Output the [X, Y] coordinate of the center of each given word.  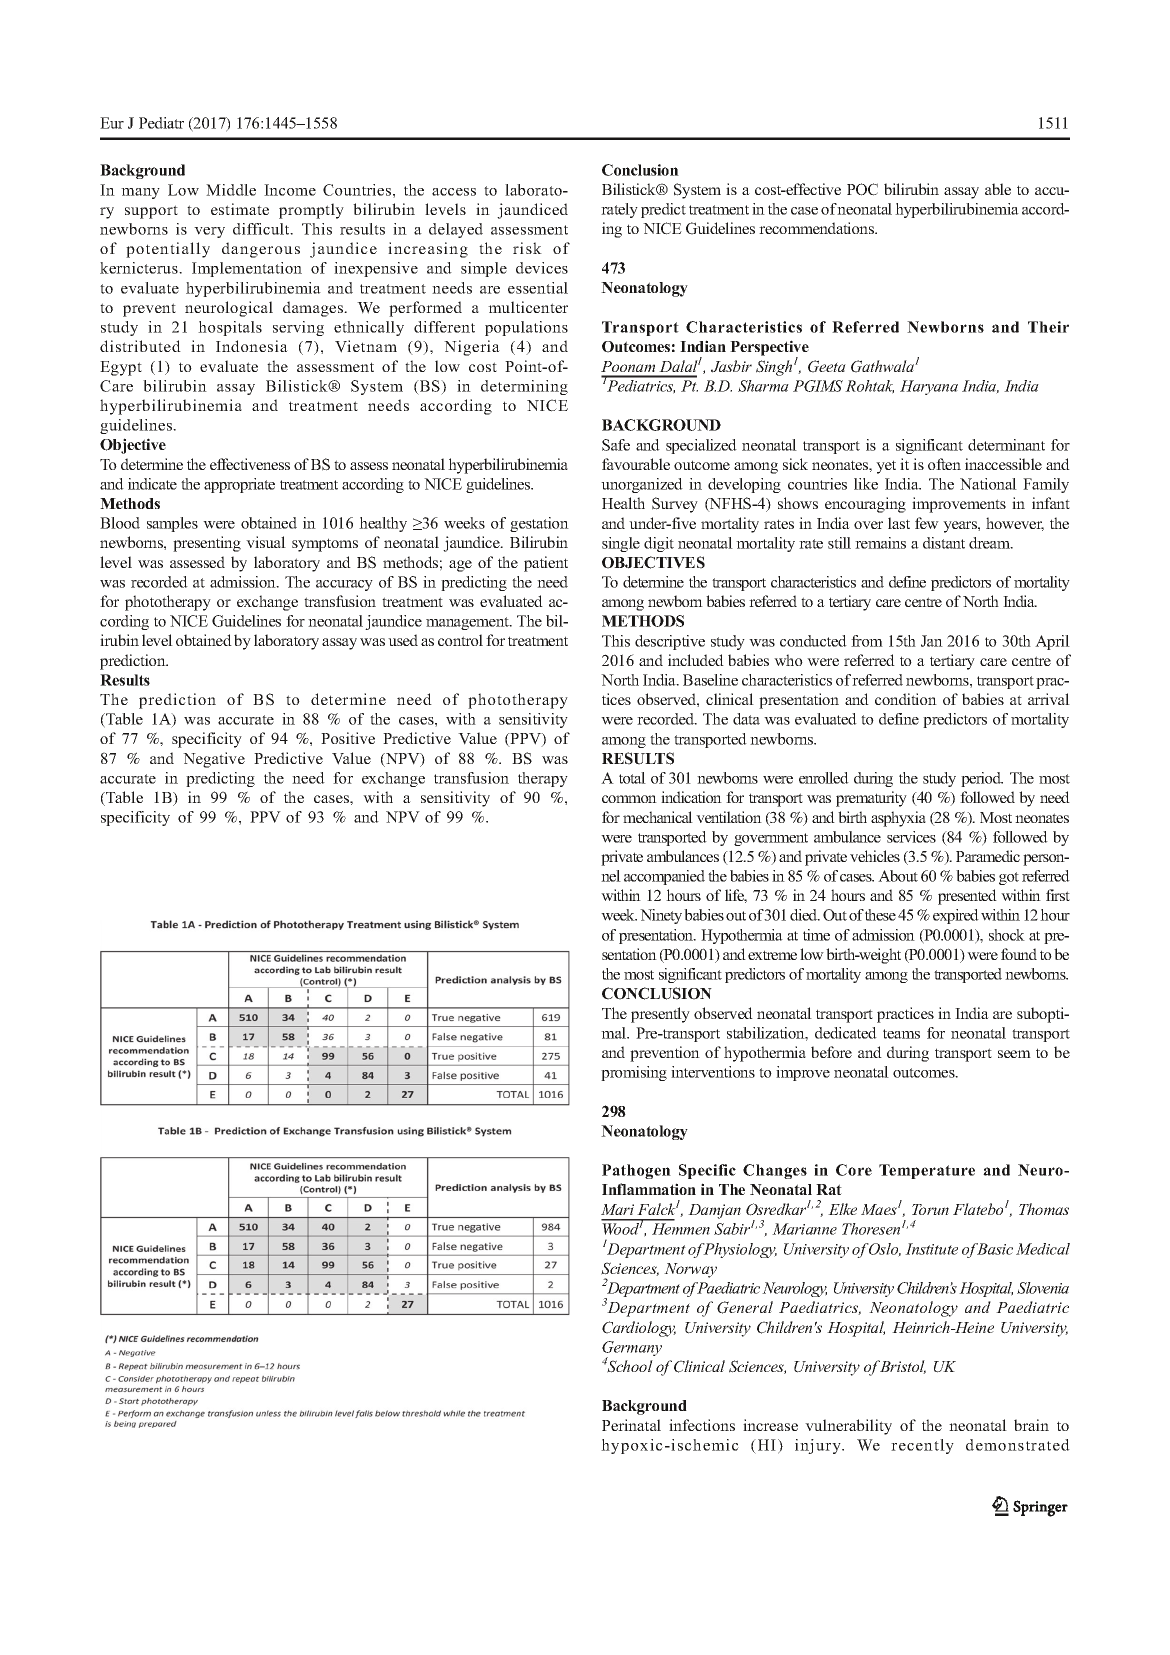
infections [702, 1425]
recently [922, 1446]
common [629, 799]
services [911, 837]
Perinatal [631, 1425]
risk [527, 248]
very [209, 232]
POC [862, 189]
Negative [214, 760]
